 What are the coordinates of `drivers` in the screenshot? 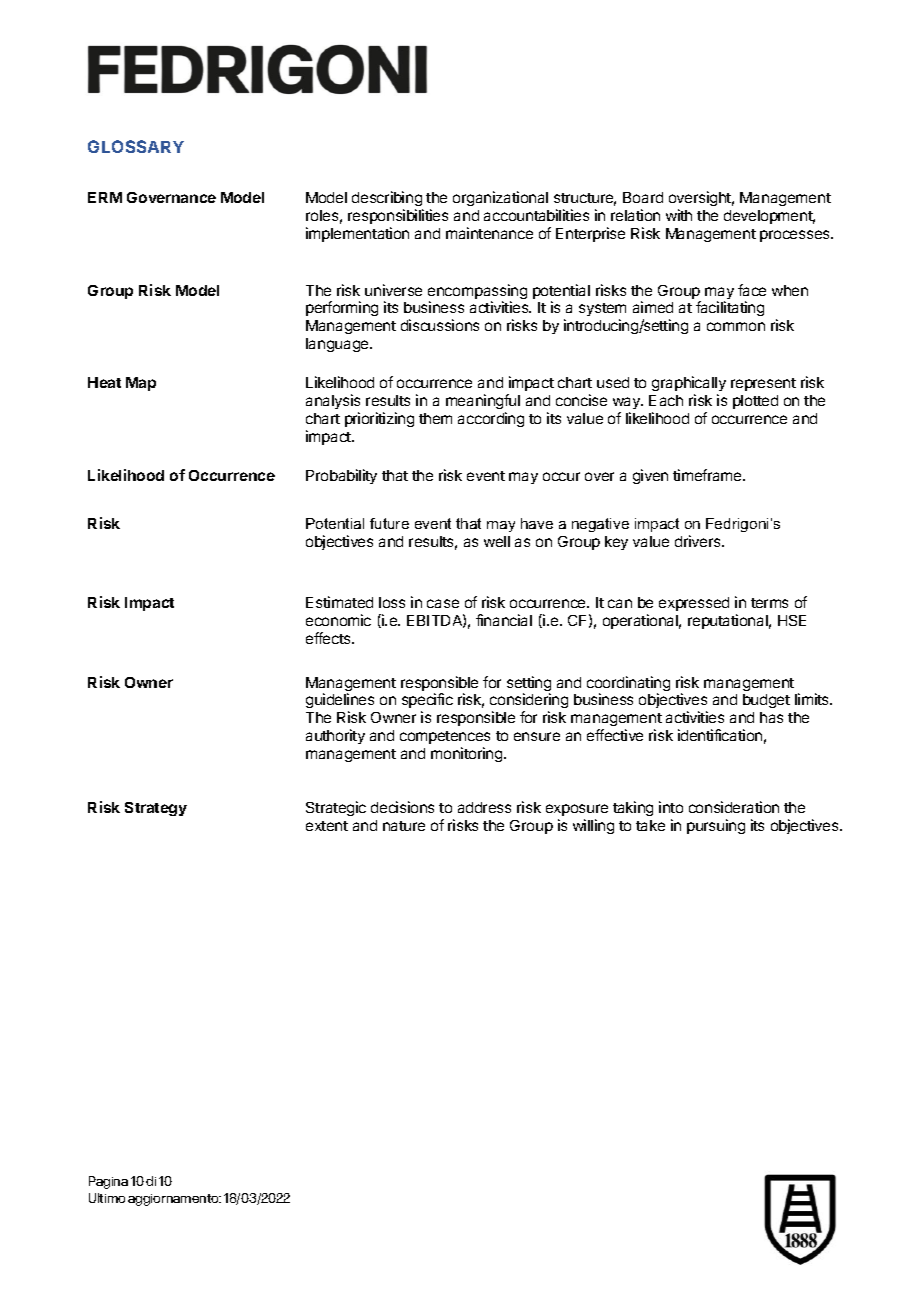 It's located at (699, 541).
